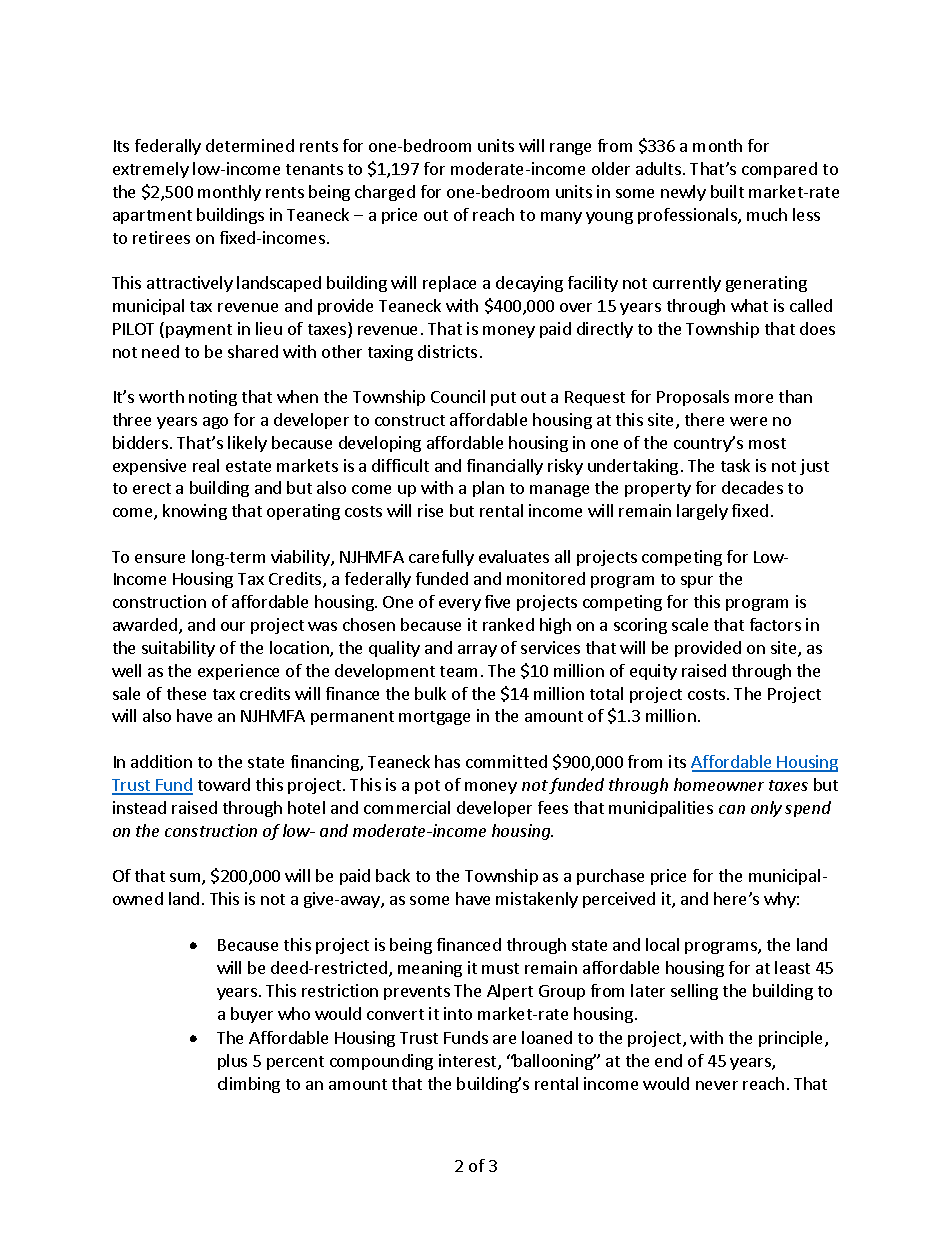 This screenshot has width=952, height=1233. What do you see at coordinates (430, 510) in the screenshot?
I see `rise` at bounding box center [430, 510].
